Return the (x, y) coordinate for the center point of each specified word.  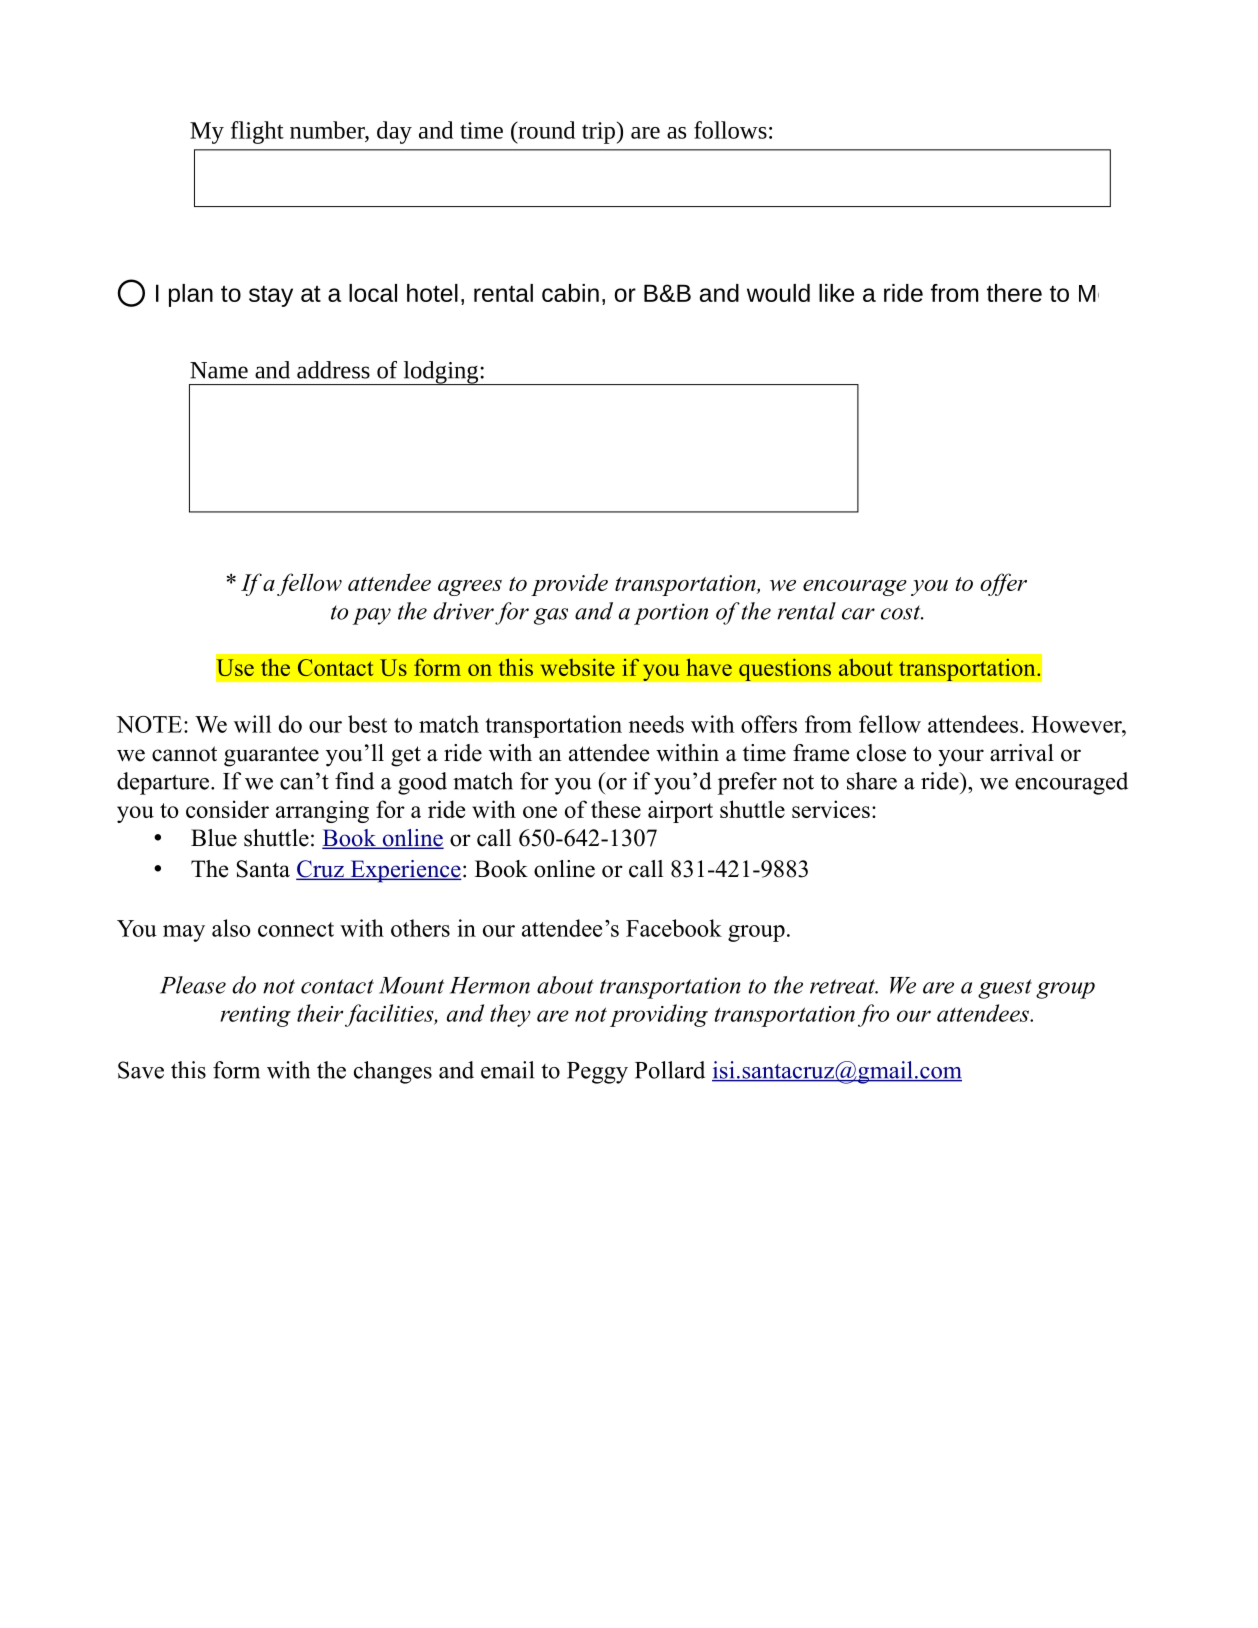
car (858, 614)
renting (255, 1016)
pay (371, 616)
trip (598, 133)
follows (730, 130)
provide (569, 584)
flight (257, 132)
